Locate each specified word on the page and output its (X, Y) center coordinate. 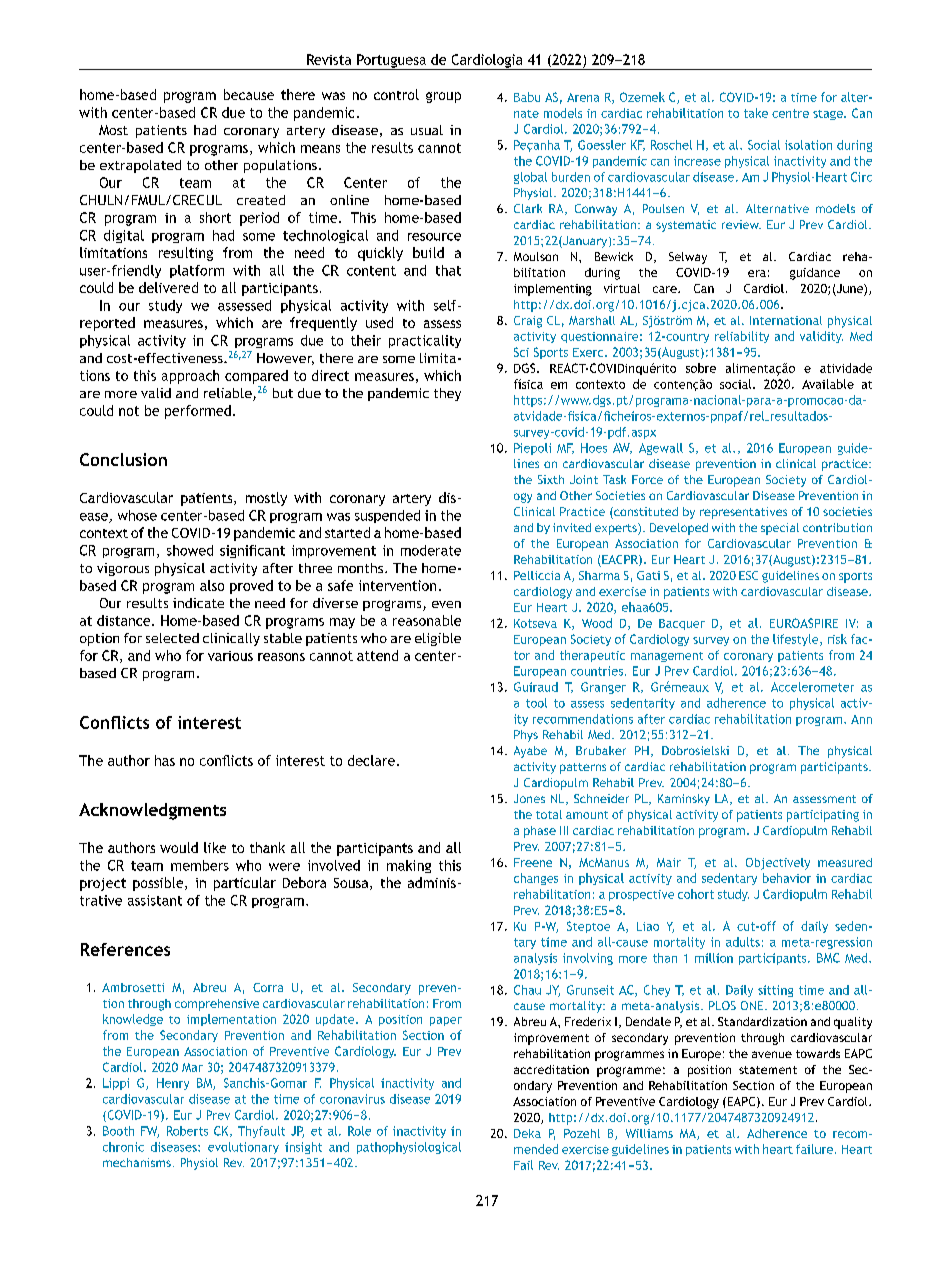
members (200, 865)
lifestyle (797, 640)
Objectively (778, 864)
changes (536, 879)
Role (359, 1131)
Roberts (187, 1131)
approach (190, 377)
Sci (521, 352)
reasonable (427, 620)
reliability (742, 337)
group (443, 97)
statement (768, 1070)
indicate (198, 603)
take (756, 113)
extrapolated (140, 166)
